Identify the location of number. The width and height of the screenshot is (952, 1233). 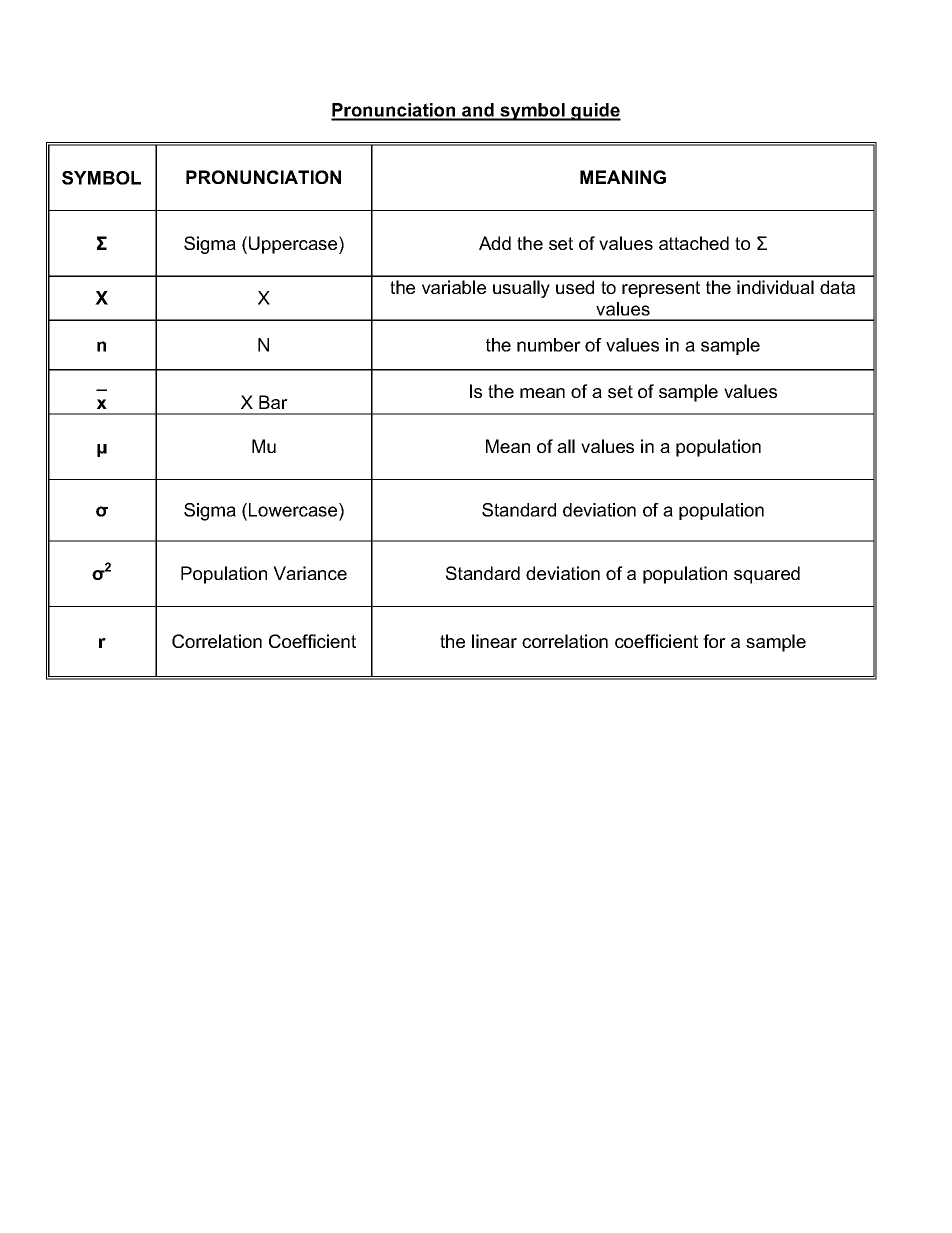
(549, 345).
